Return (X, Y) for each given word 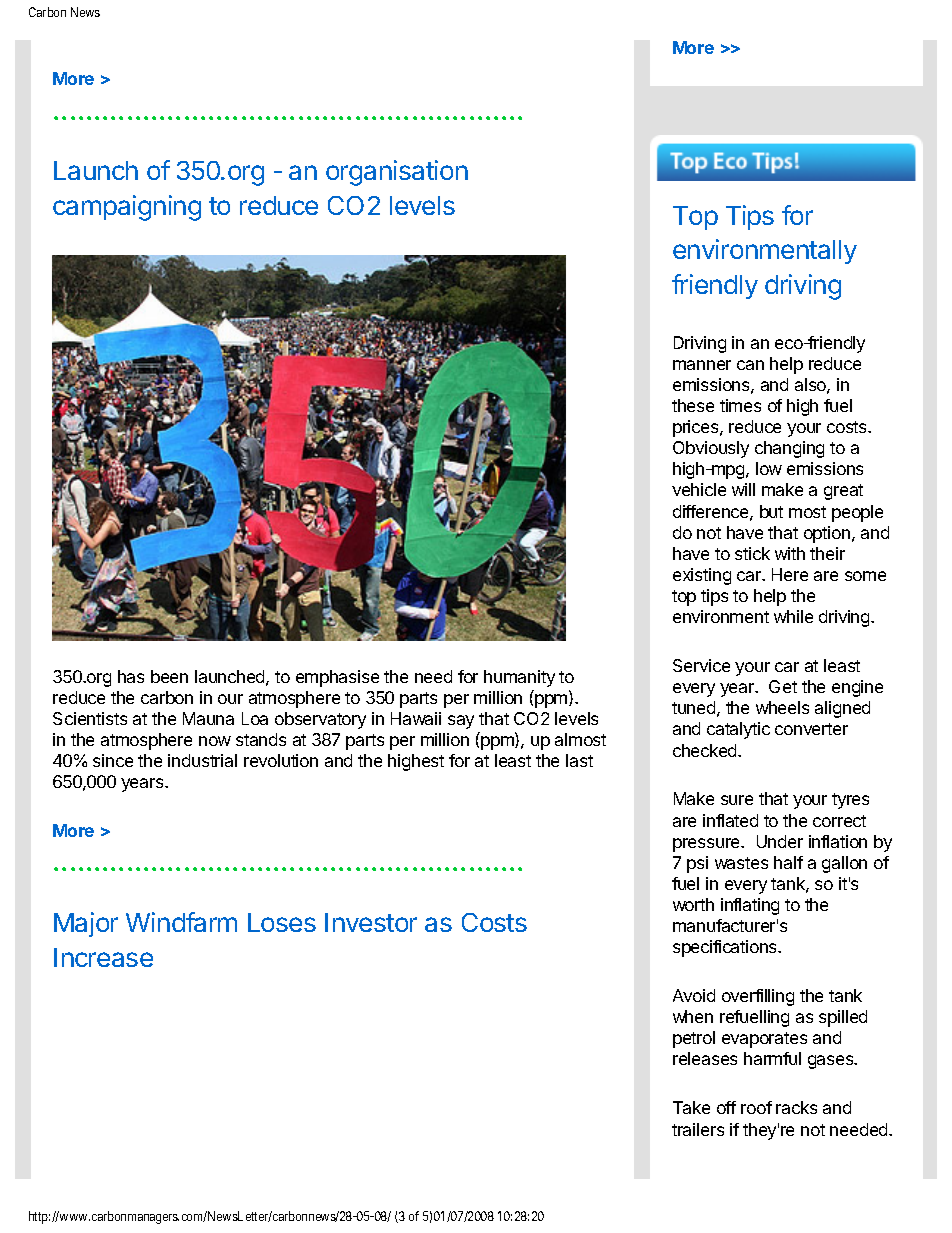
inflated (730, 820)
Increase (103, 957)
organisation (397, 173)
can (750, 365)
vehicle (699, 489)
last (579, 760)
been (169, 676)
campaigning (127, 208)
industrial (202, 760)
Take (691, 1107)
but (771, 511)
